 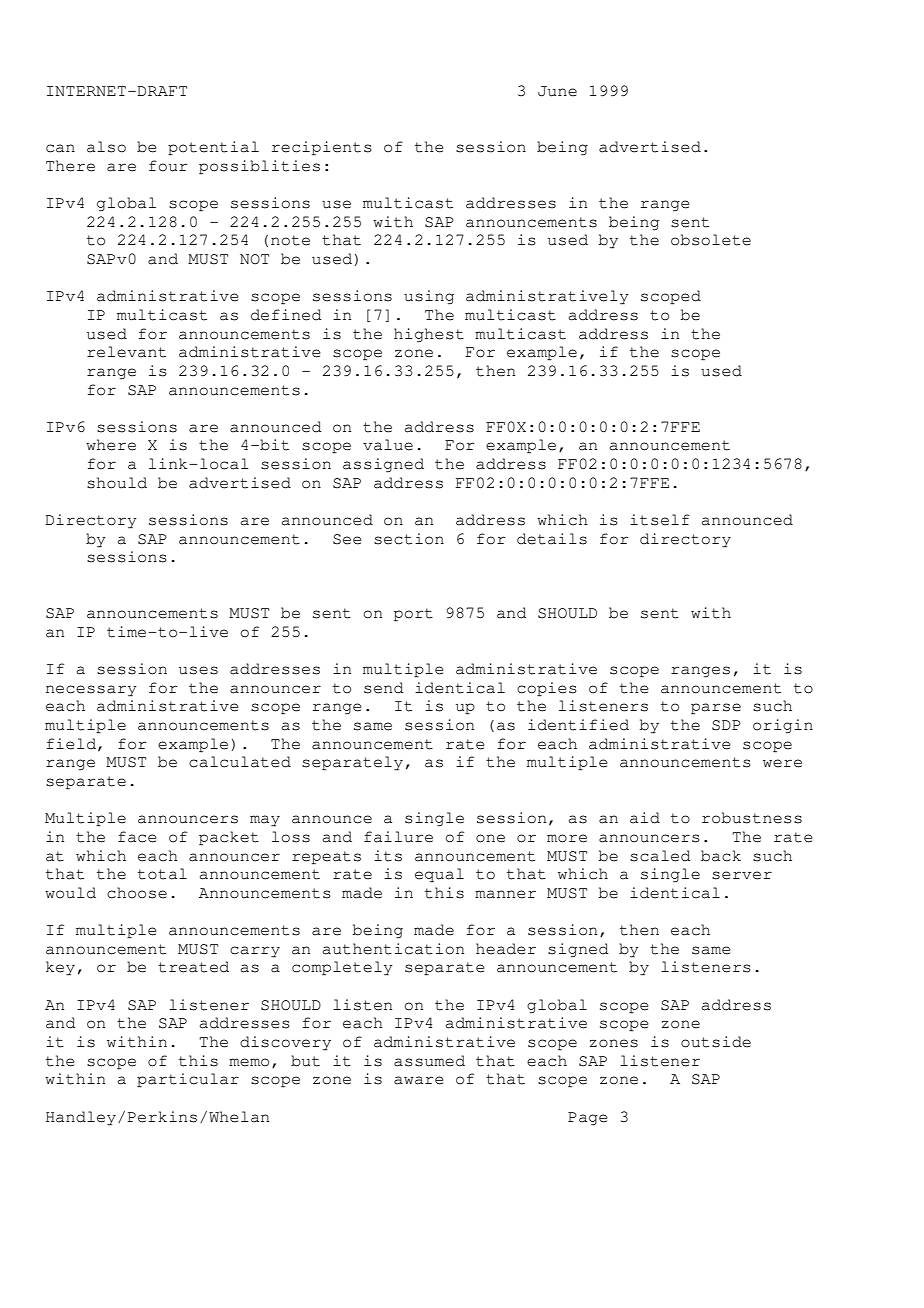 I want to click on particular, so click(x=188, y=1080).
